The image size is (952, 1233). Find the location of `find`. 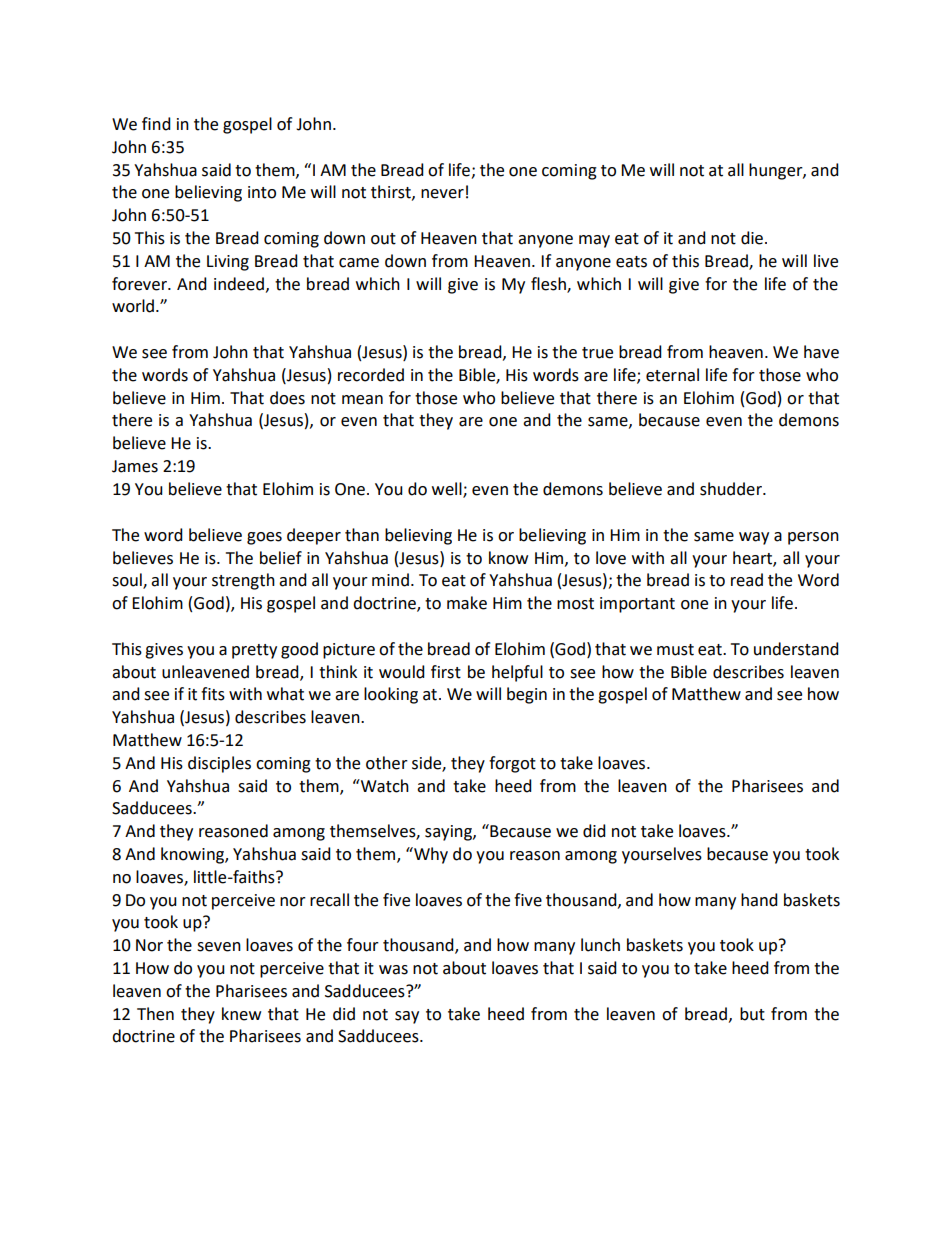

find is located at coordinates (156, 124).
